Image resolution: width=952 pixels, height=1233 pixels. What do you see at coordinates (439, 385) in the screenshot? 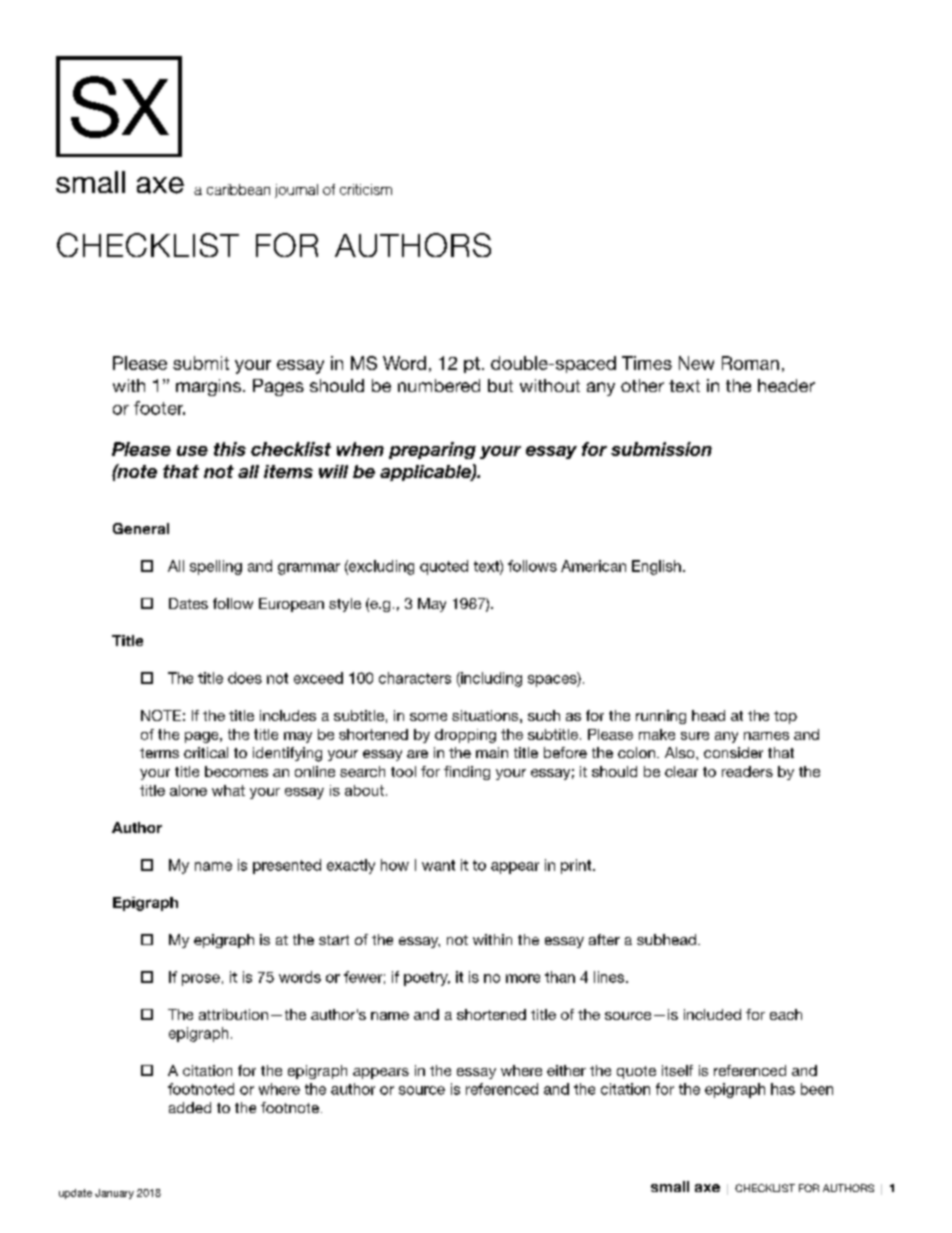
I see `numbered` at bounding box center [439, 385].
